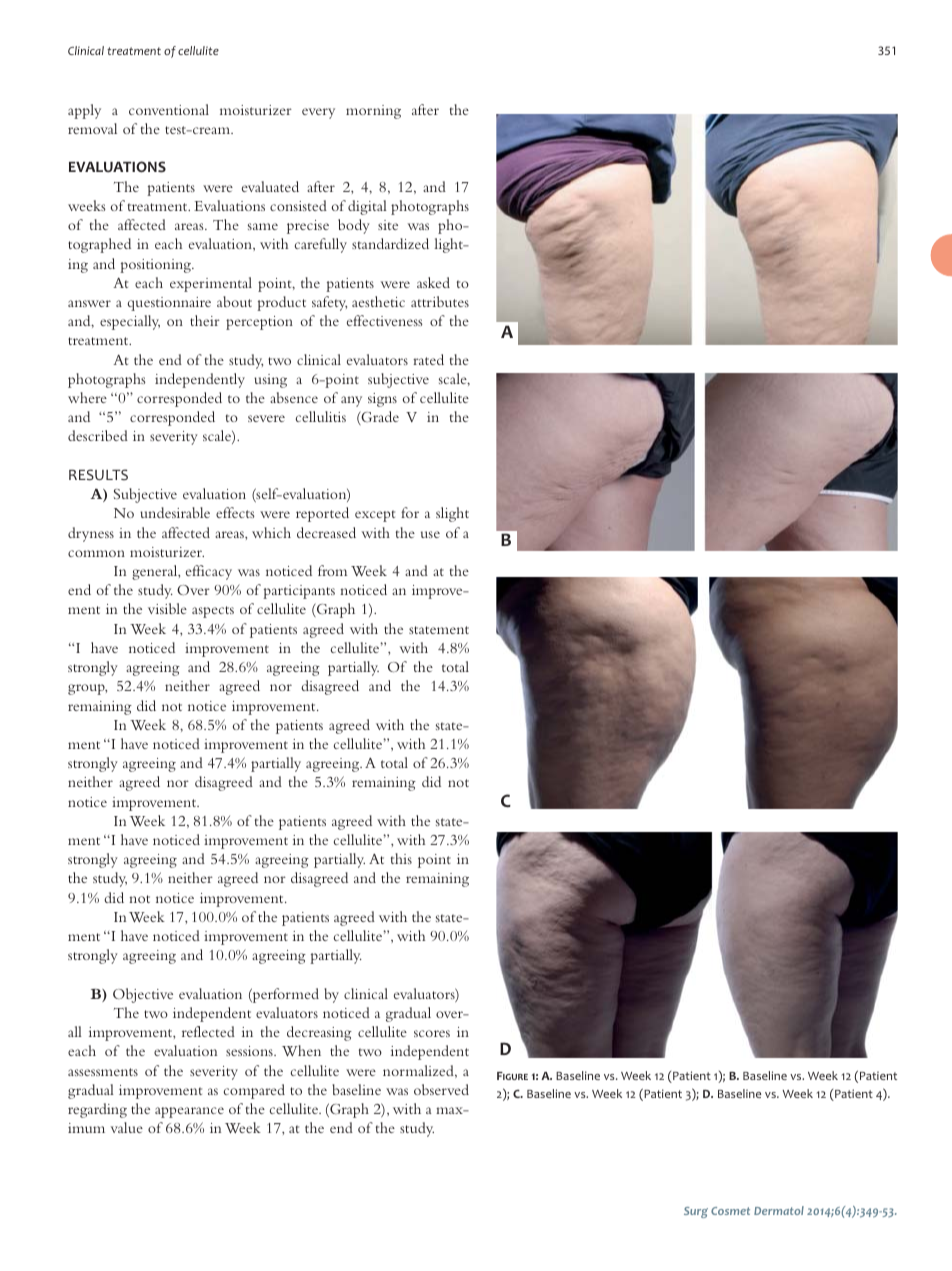 This screenshot has height=1271, width=952. What do you see at coordinates (92, 128) in the screenshot?
I see `removal` at bounding box center [92, 128].
